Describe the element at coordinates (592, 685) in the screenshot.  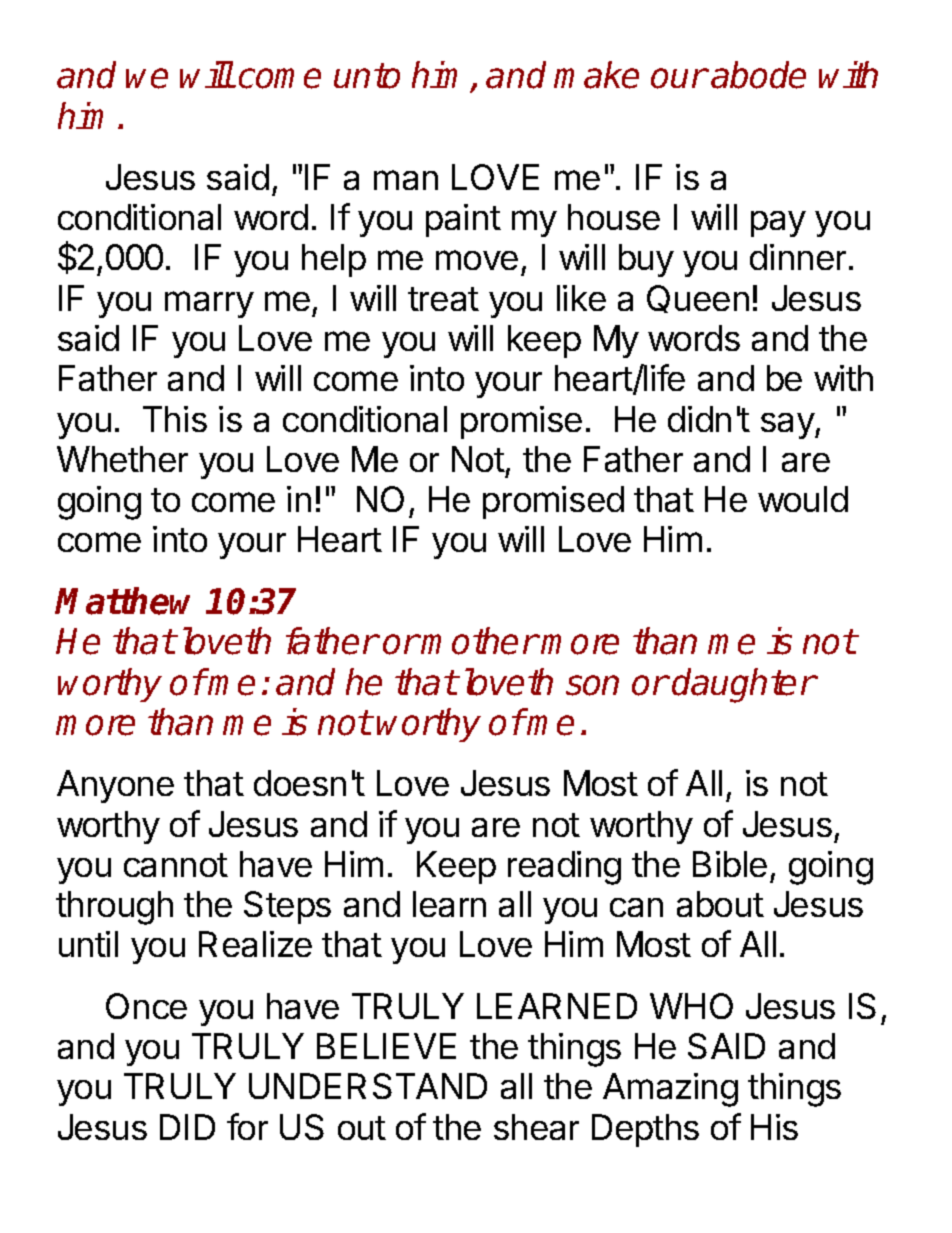
I see `son` at that location.
